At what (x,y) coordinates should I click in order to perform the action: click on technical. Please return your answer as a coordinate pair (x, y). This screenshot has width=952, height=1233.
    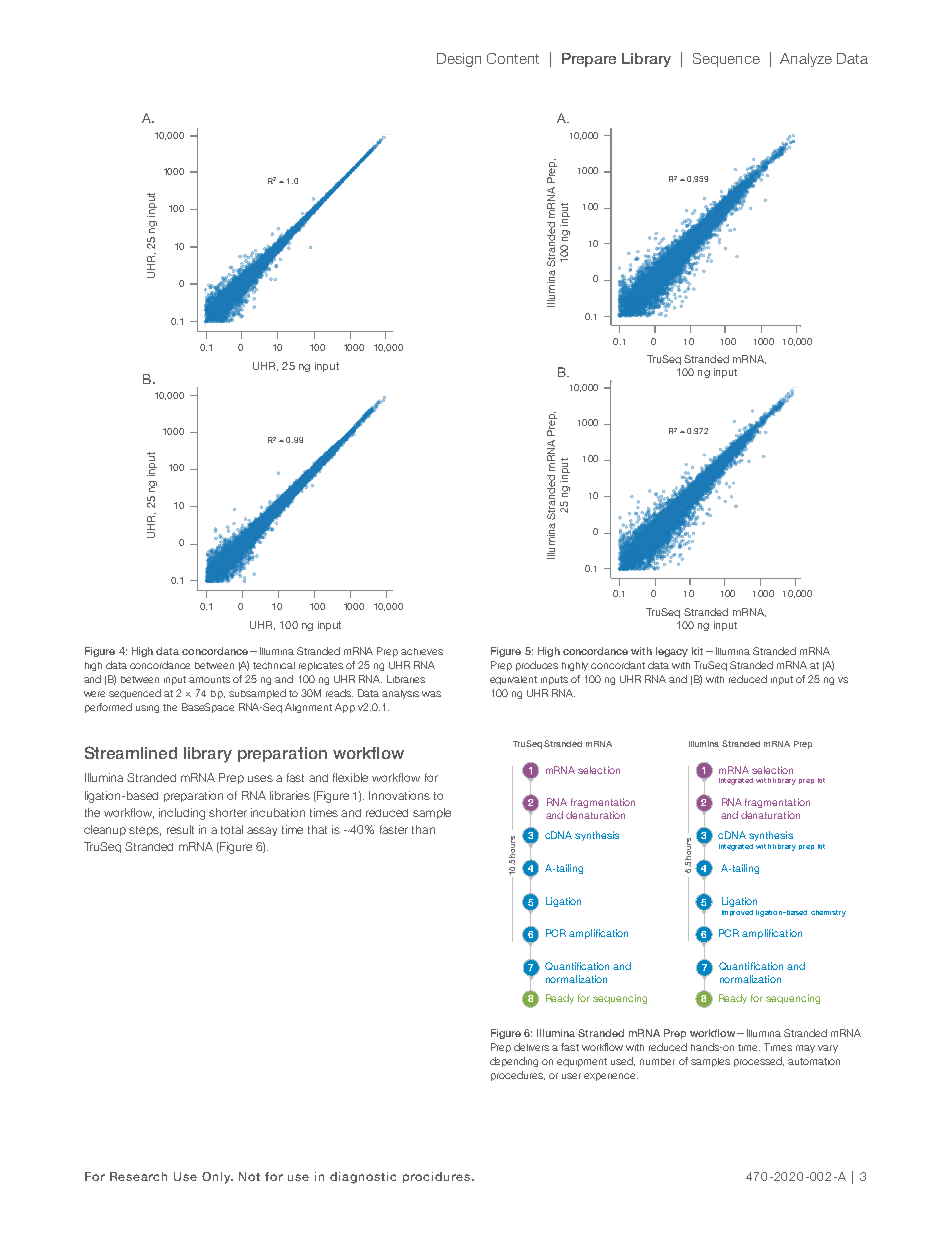
    Looking at the image, I should click on (274, 665).
